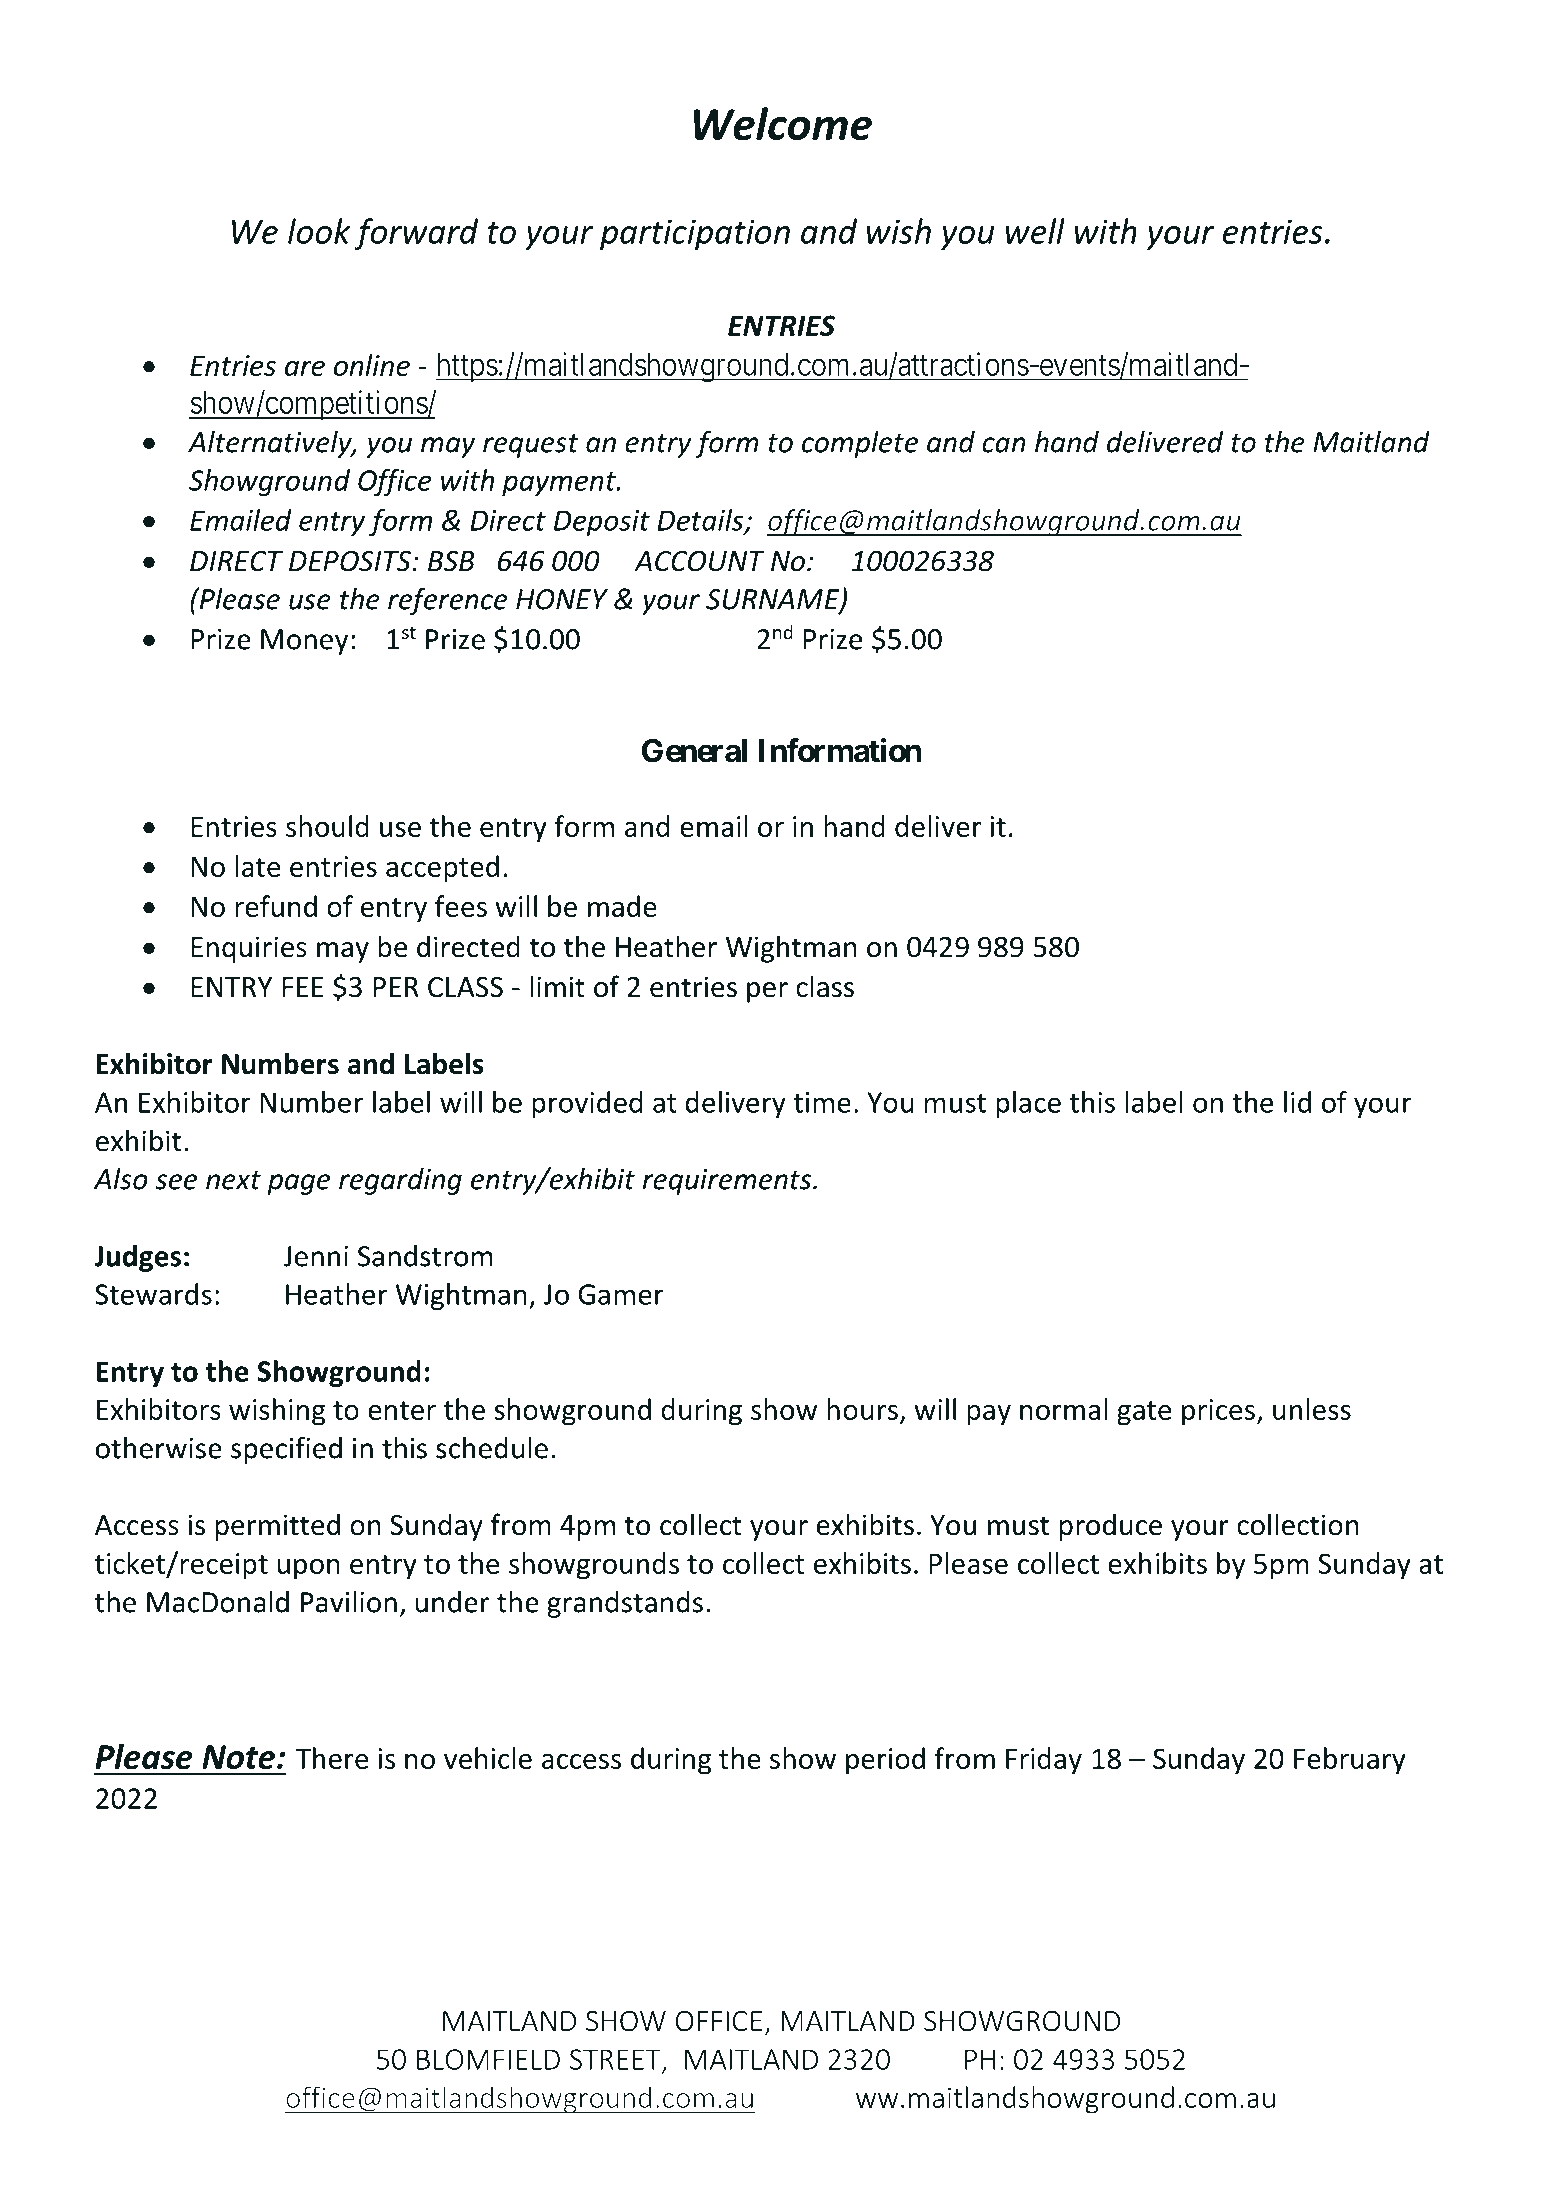 This page has width=1562, height=2209. I want to click on look, so click(319, 231).
